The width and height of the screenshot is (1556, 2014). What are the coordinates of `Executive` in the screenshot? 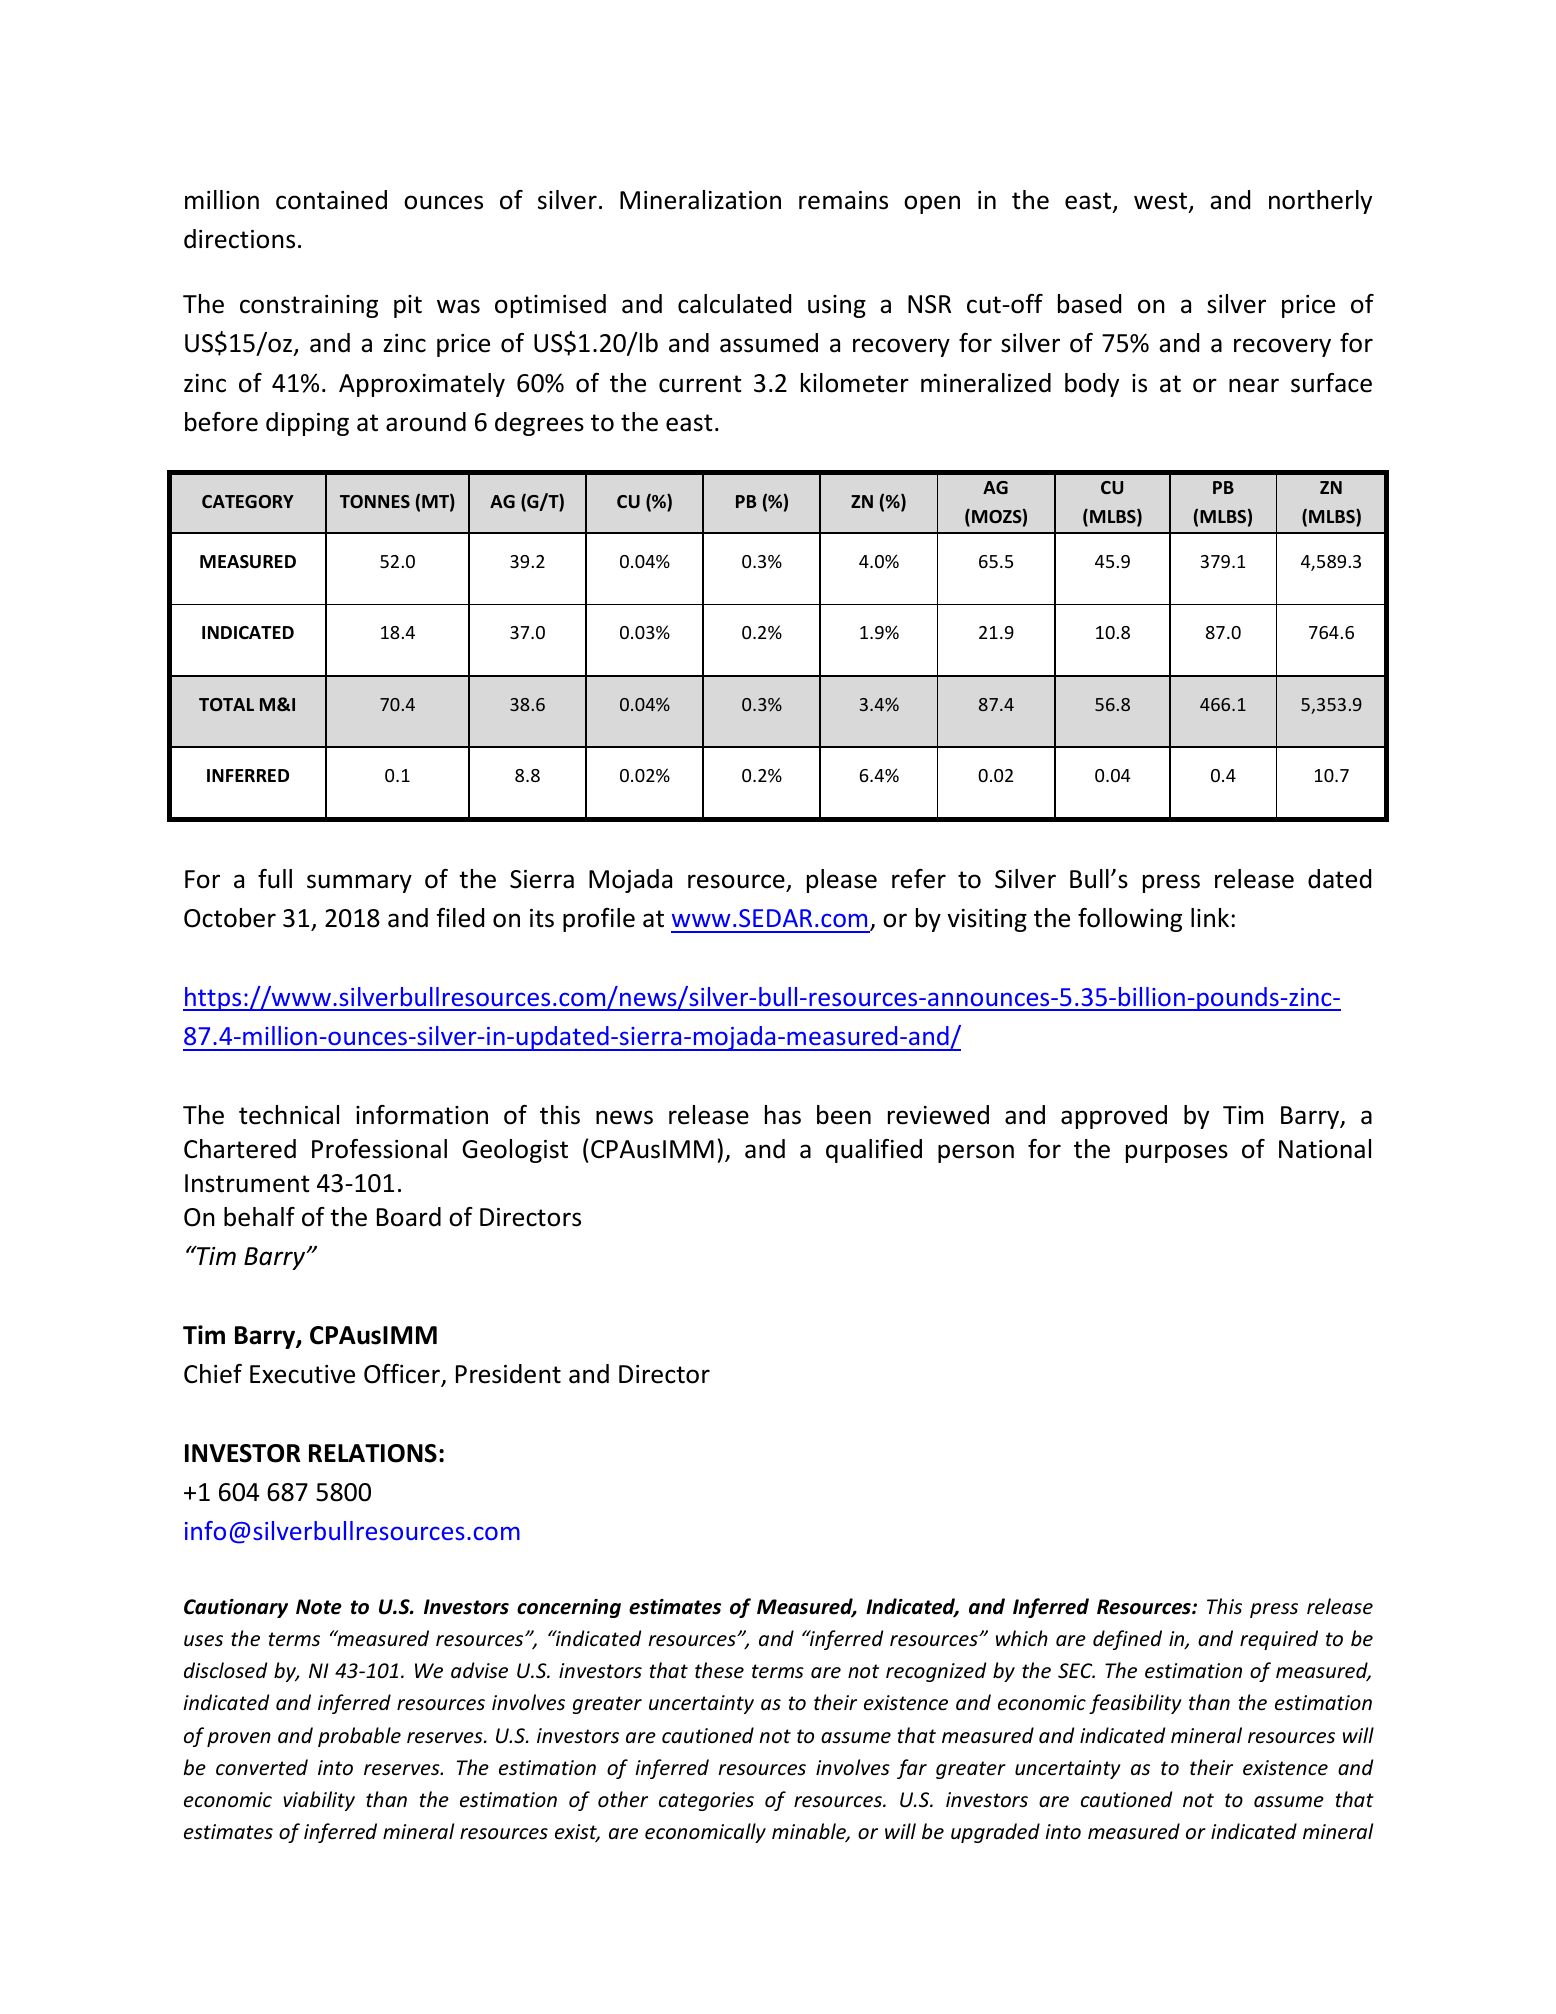 It's located at (302, 1374).
